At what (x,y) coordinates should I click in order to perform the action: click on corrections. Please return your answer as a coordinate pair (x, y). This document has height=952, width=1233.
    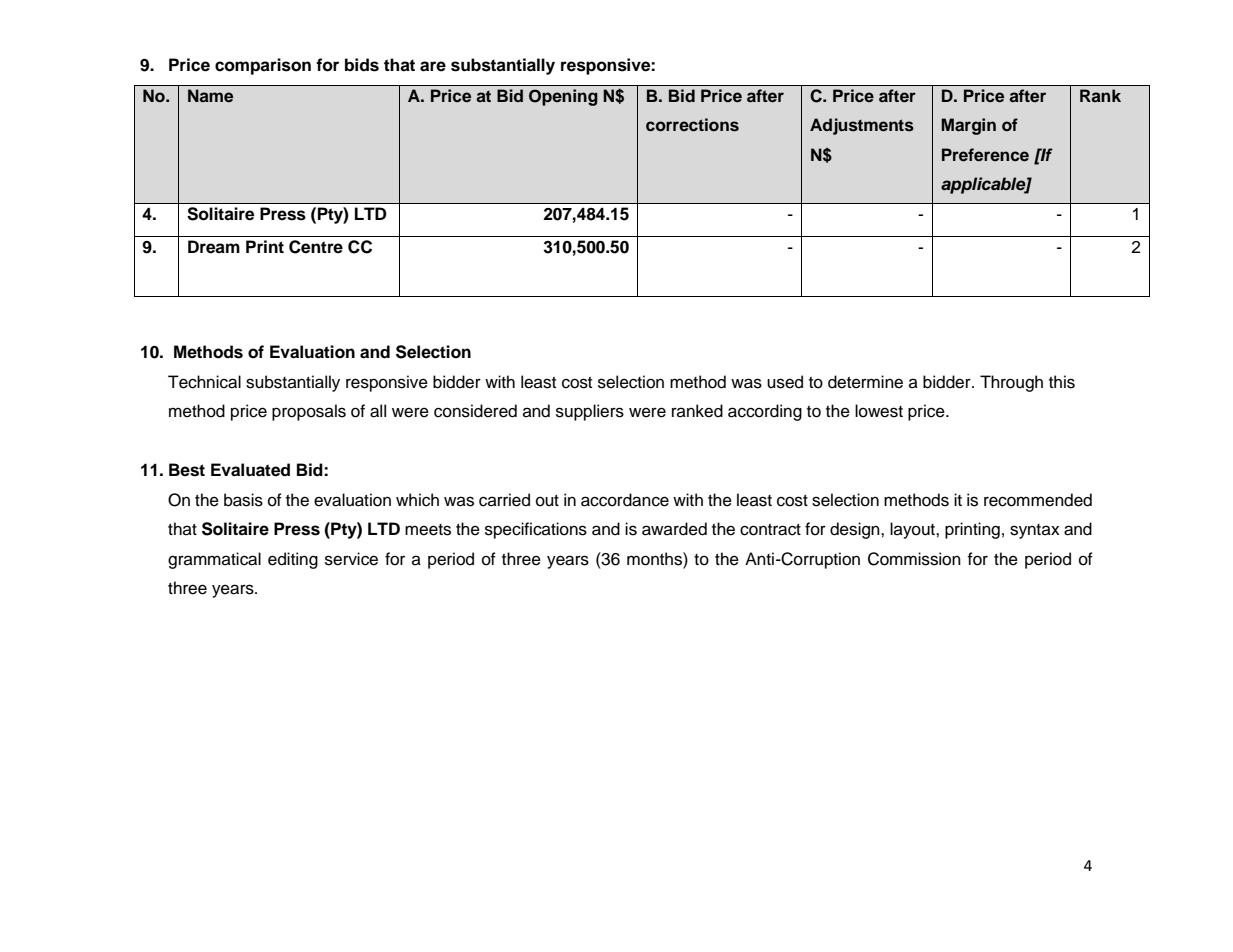
    Looking at the image, I should click on (692, 125).
